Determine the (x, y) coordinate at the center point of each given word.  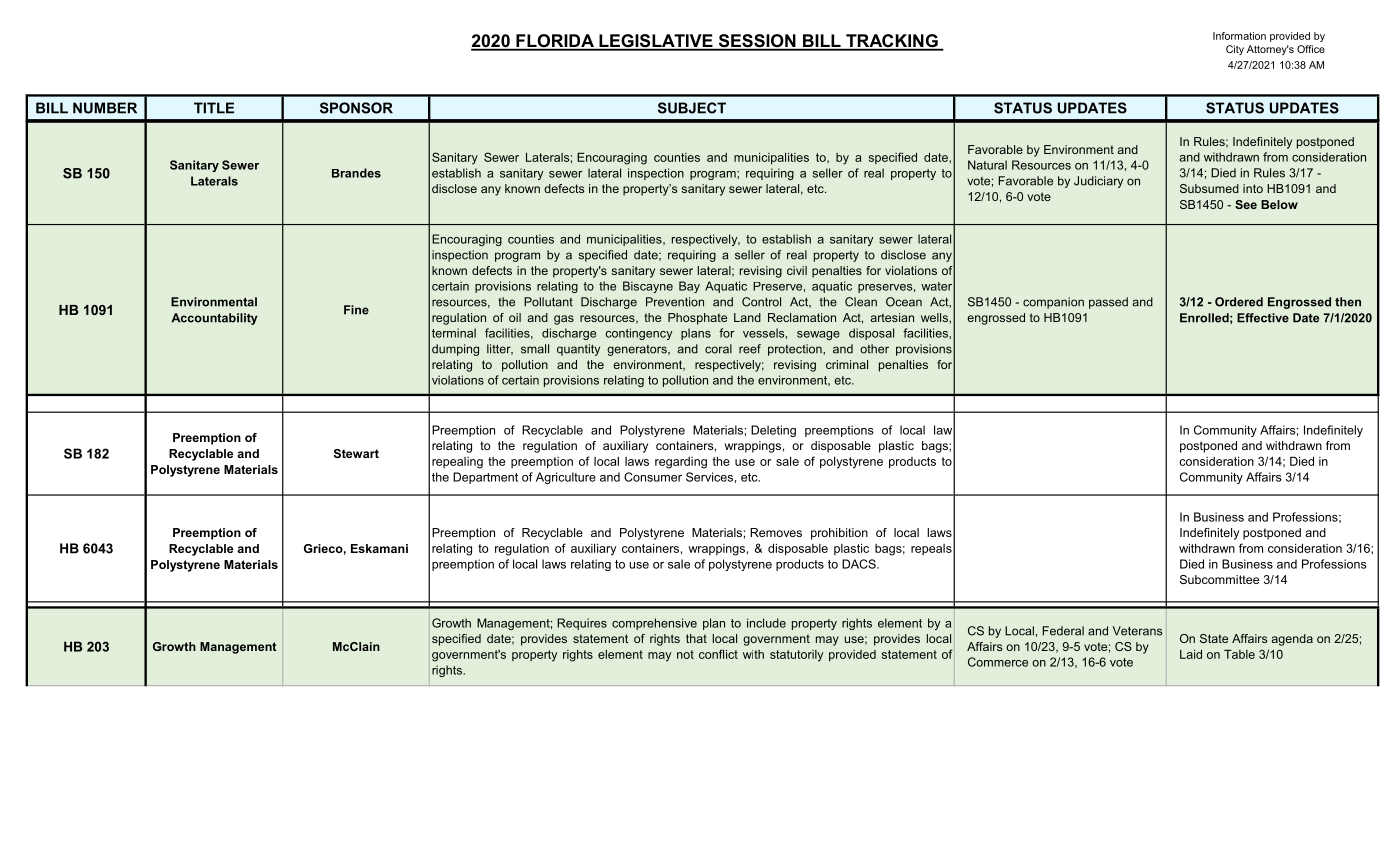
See (1246, 204)
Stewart (356, 453)
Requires (582, 624)
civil (797, 270)
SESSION (757, 42)
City (1235, 50)
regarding (681, 463)
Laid (1191, 654)
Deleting (773, 431)
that (696, 638)
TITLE (214, 108)
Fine (356, 310)
